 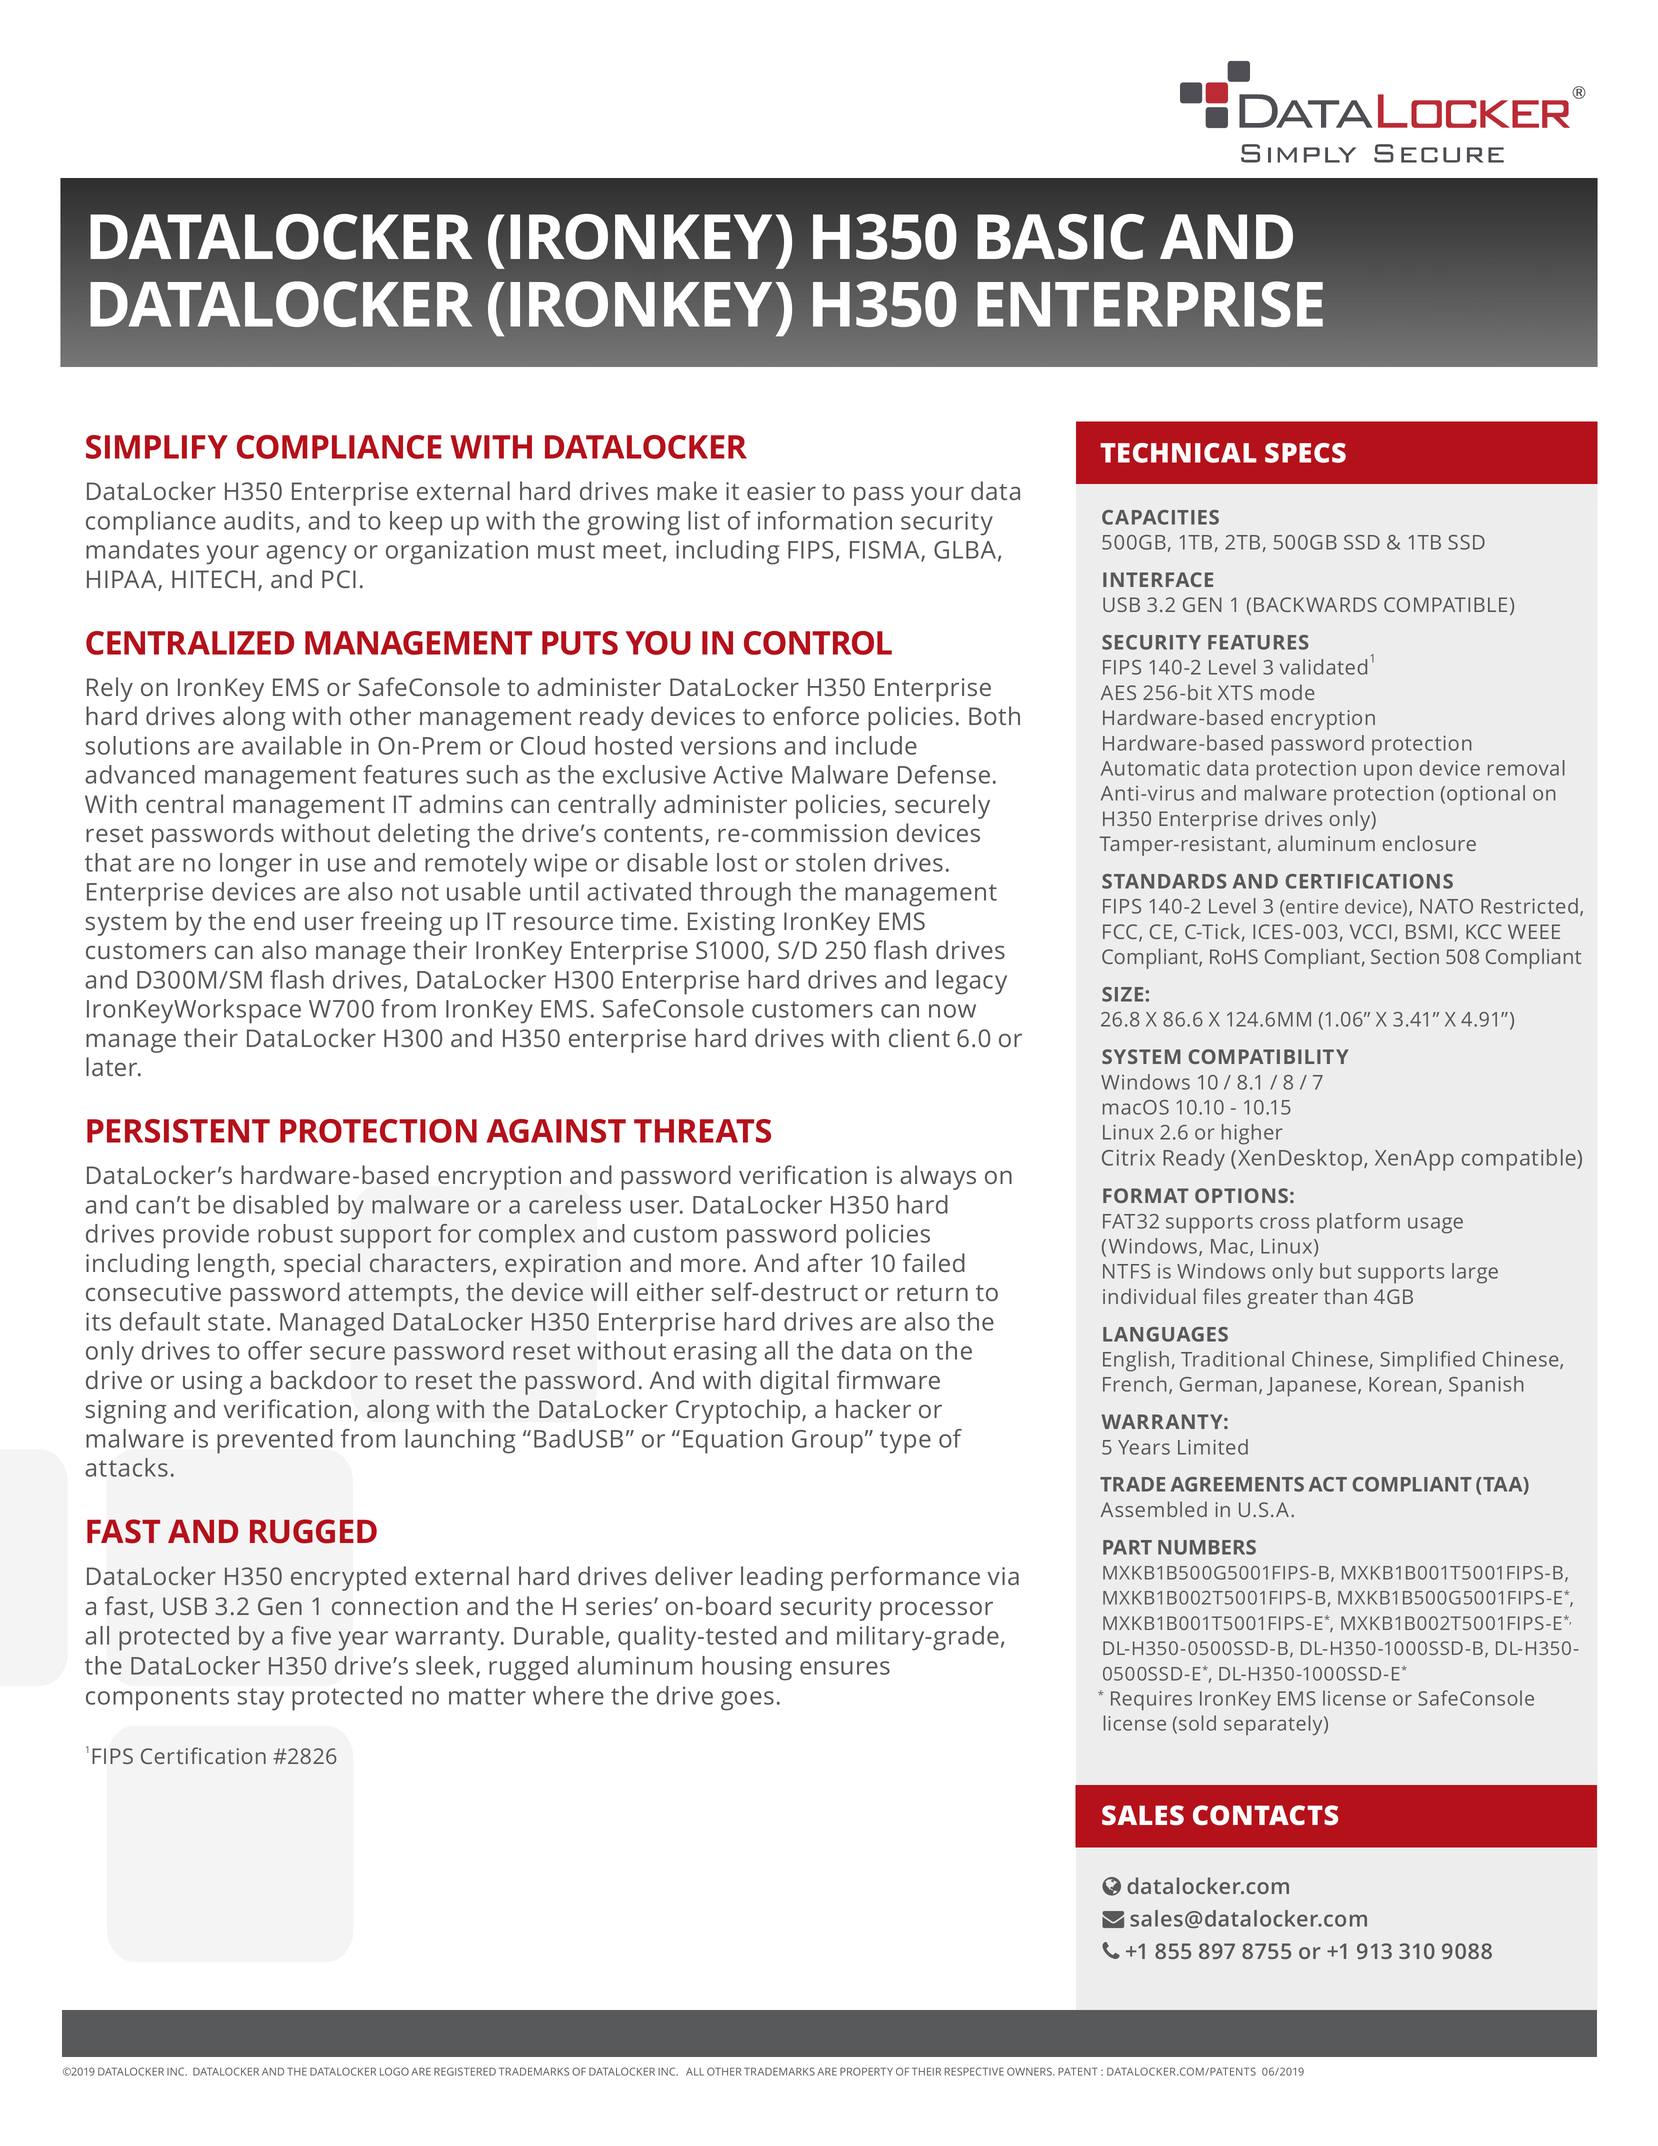 What do you see at coordinates (938, 1177) in the document?
I see `always` at bounding box center [938, 1177].
